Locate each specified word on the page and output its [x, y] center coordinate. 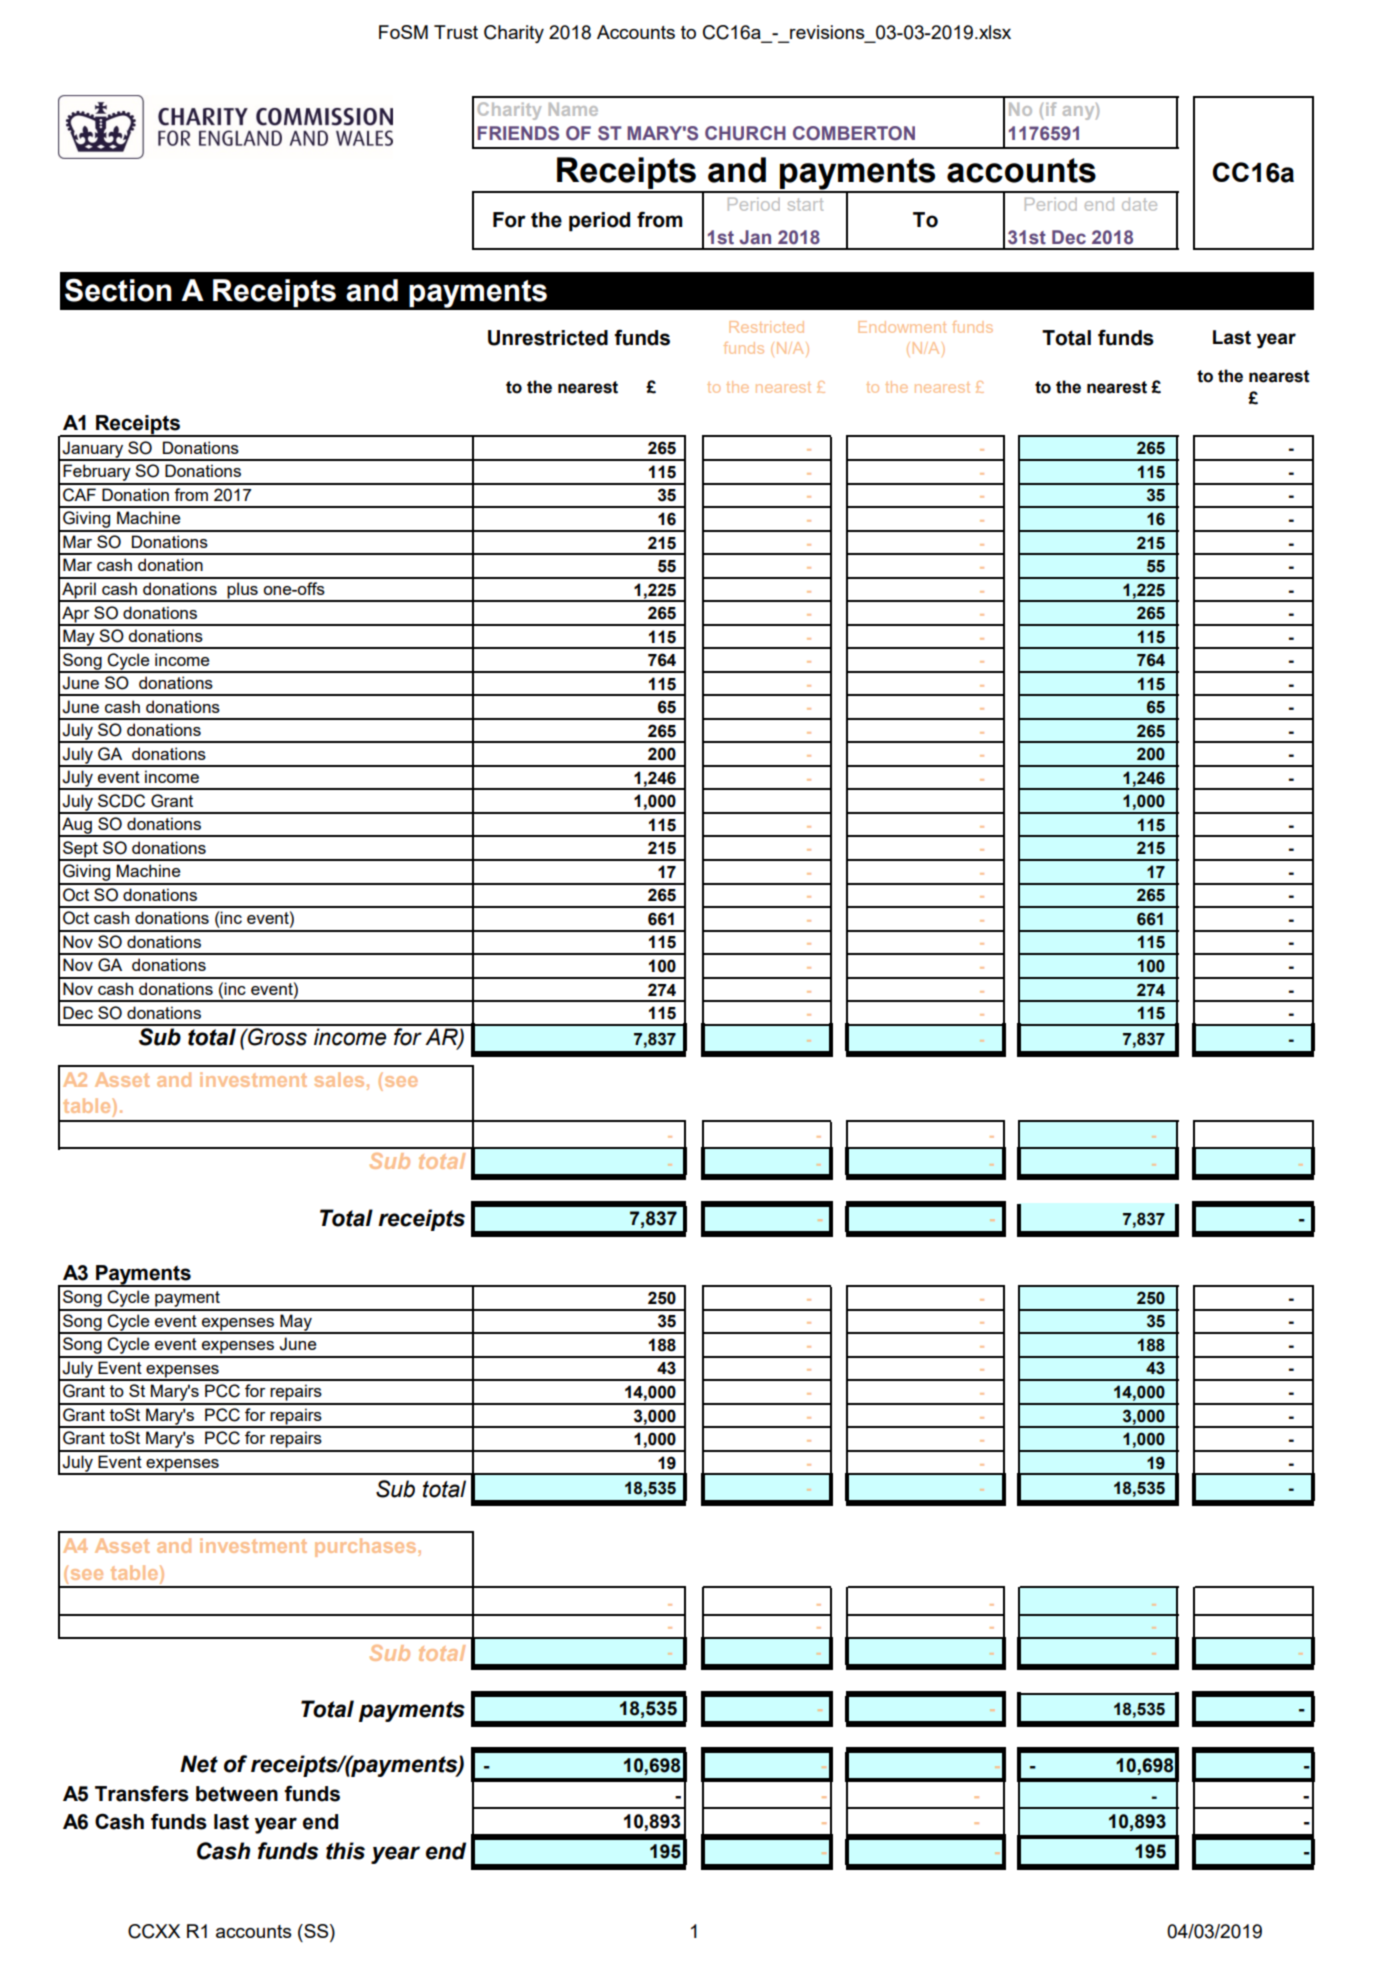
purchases [367, 1547]
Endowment [902, 327]
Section [118, 290]
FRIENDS [518, 133]
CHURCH [745, 133]
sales [339, 1079]
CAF [79, 495]
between [237, 1794]
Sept [80, 850]
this [345, 1851]
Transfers [142, 1793]
